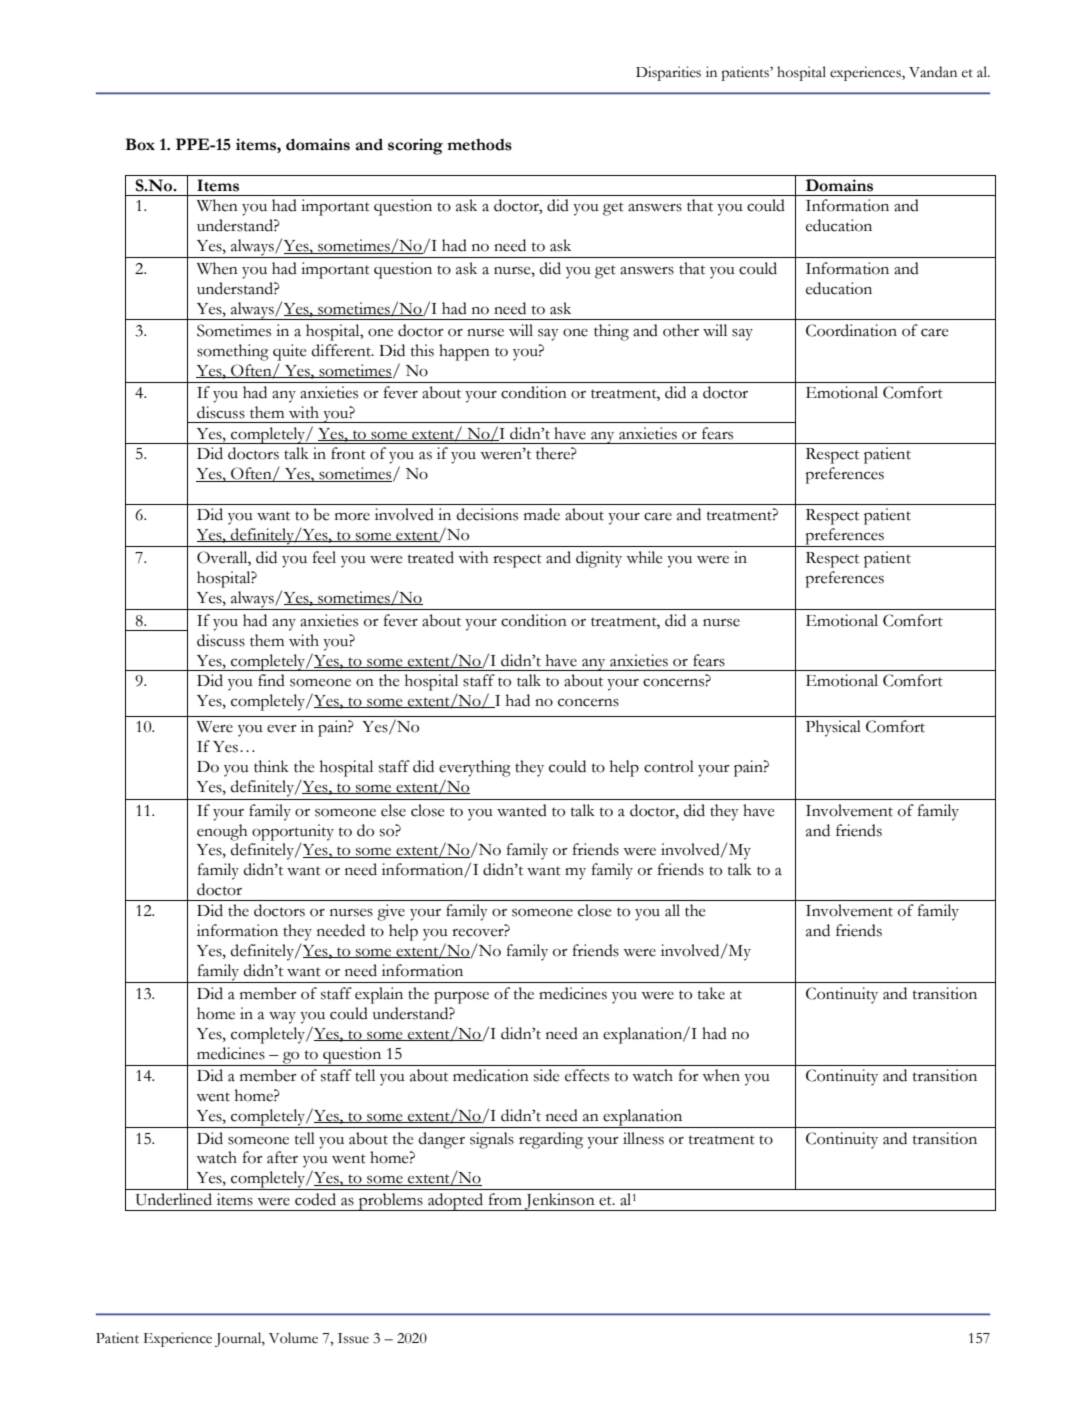  I want to click on happen, so click(464, 352).
